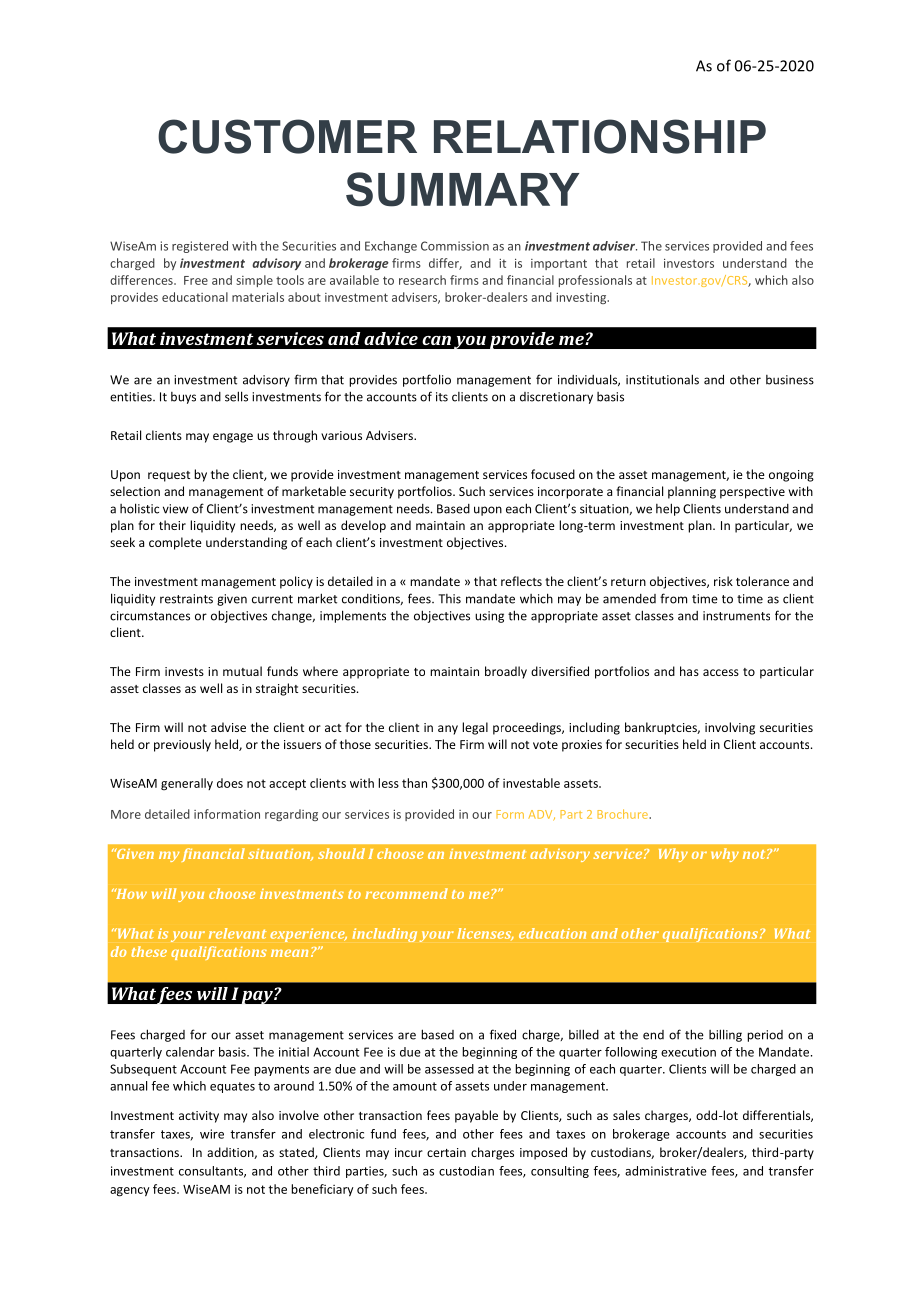 The height and width of the screenshot is (1308, 924). Describe the element at coordinates (184, 671) in the screenshot. I see `invests` at that location.
